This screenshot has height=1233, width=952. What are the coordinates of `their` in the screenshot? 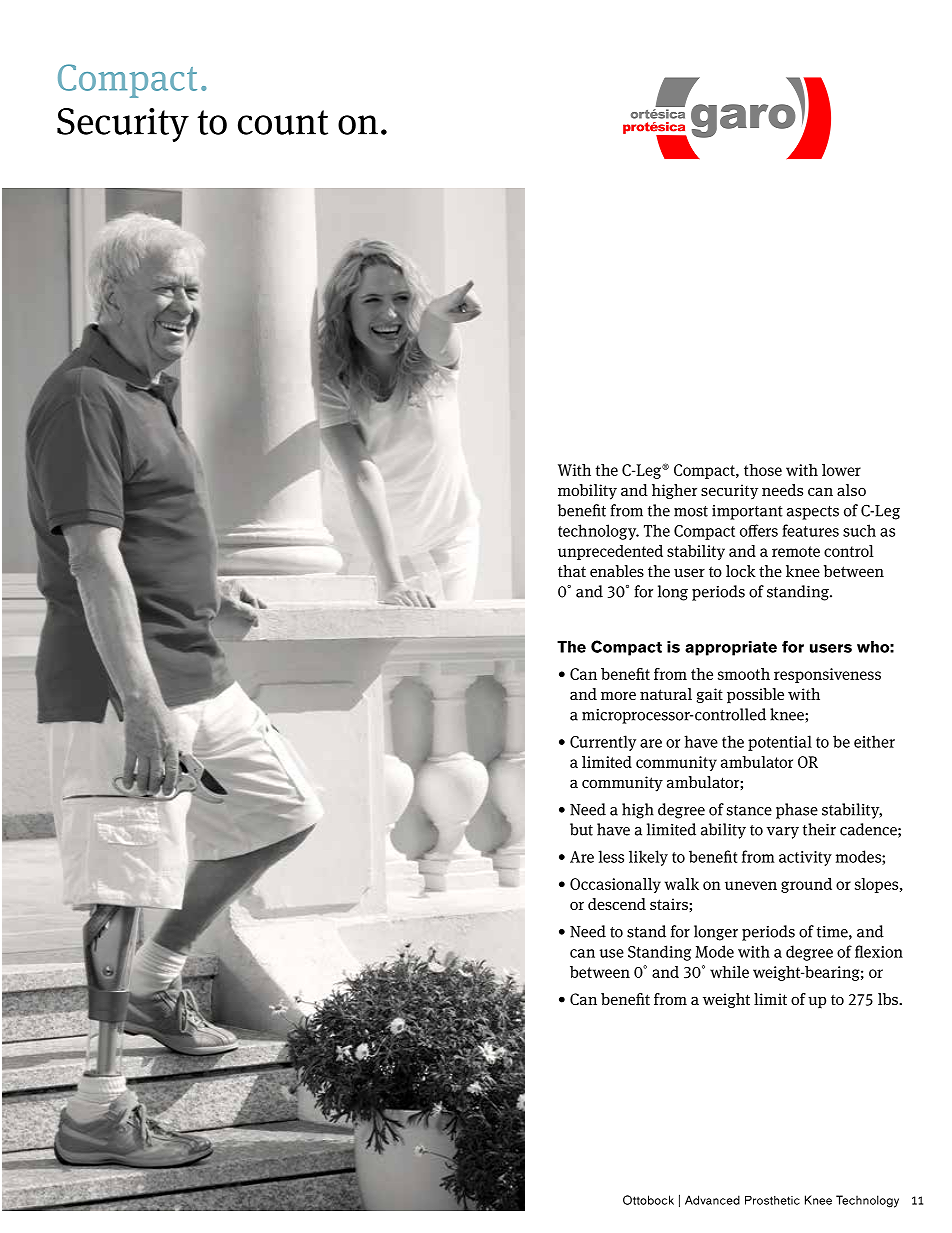 It's located at (819, 829).
